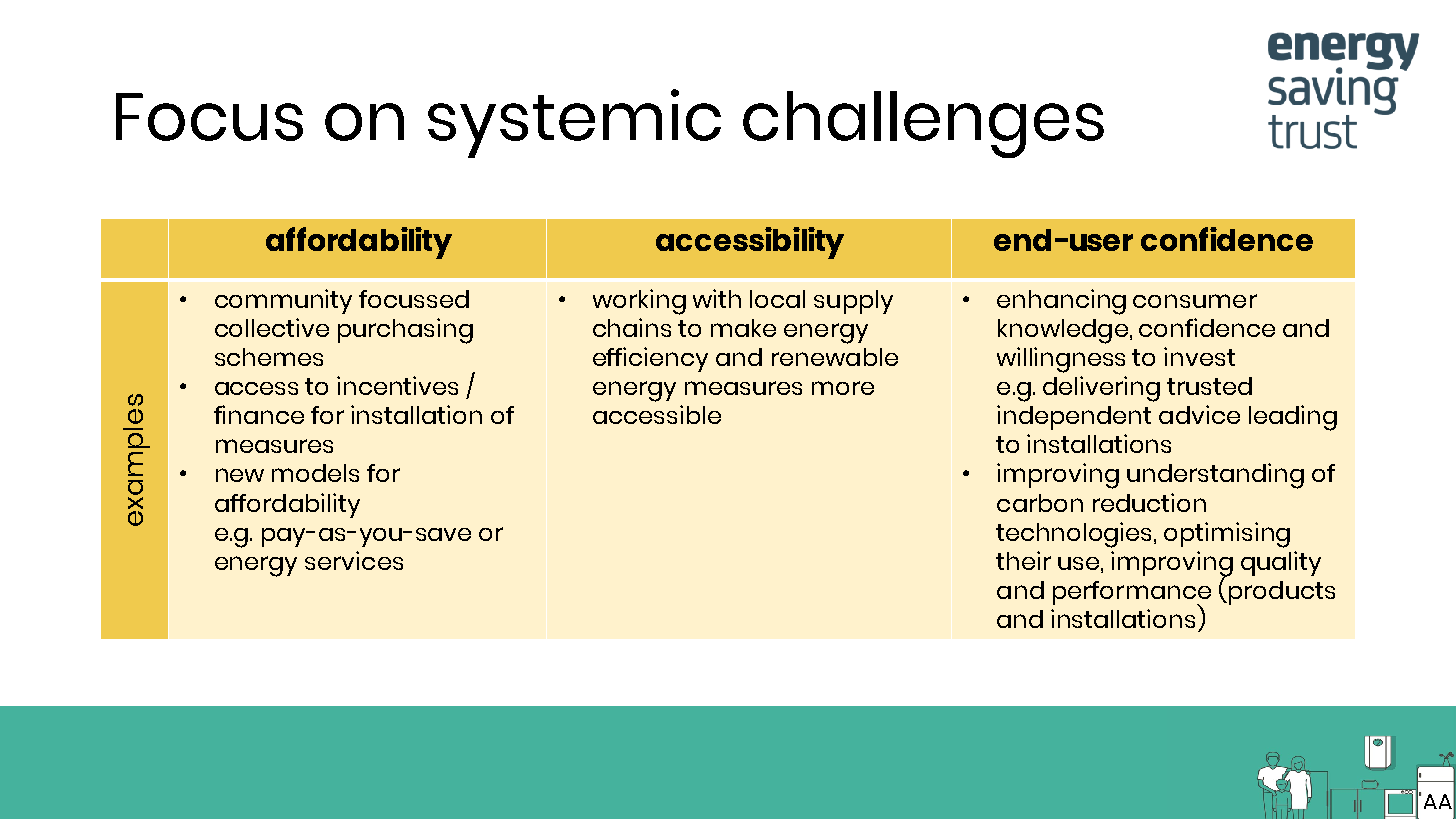 The height and width of the screenshot is (819, 1456). I want to click on local, so click(777, 299).
